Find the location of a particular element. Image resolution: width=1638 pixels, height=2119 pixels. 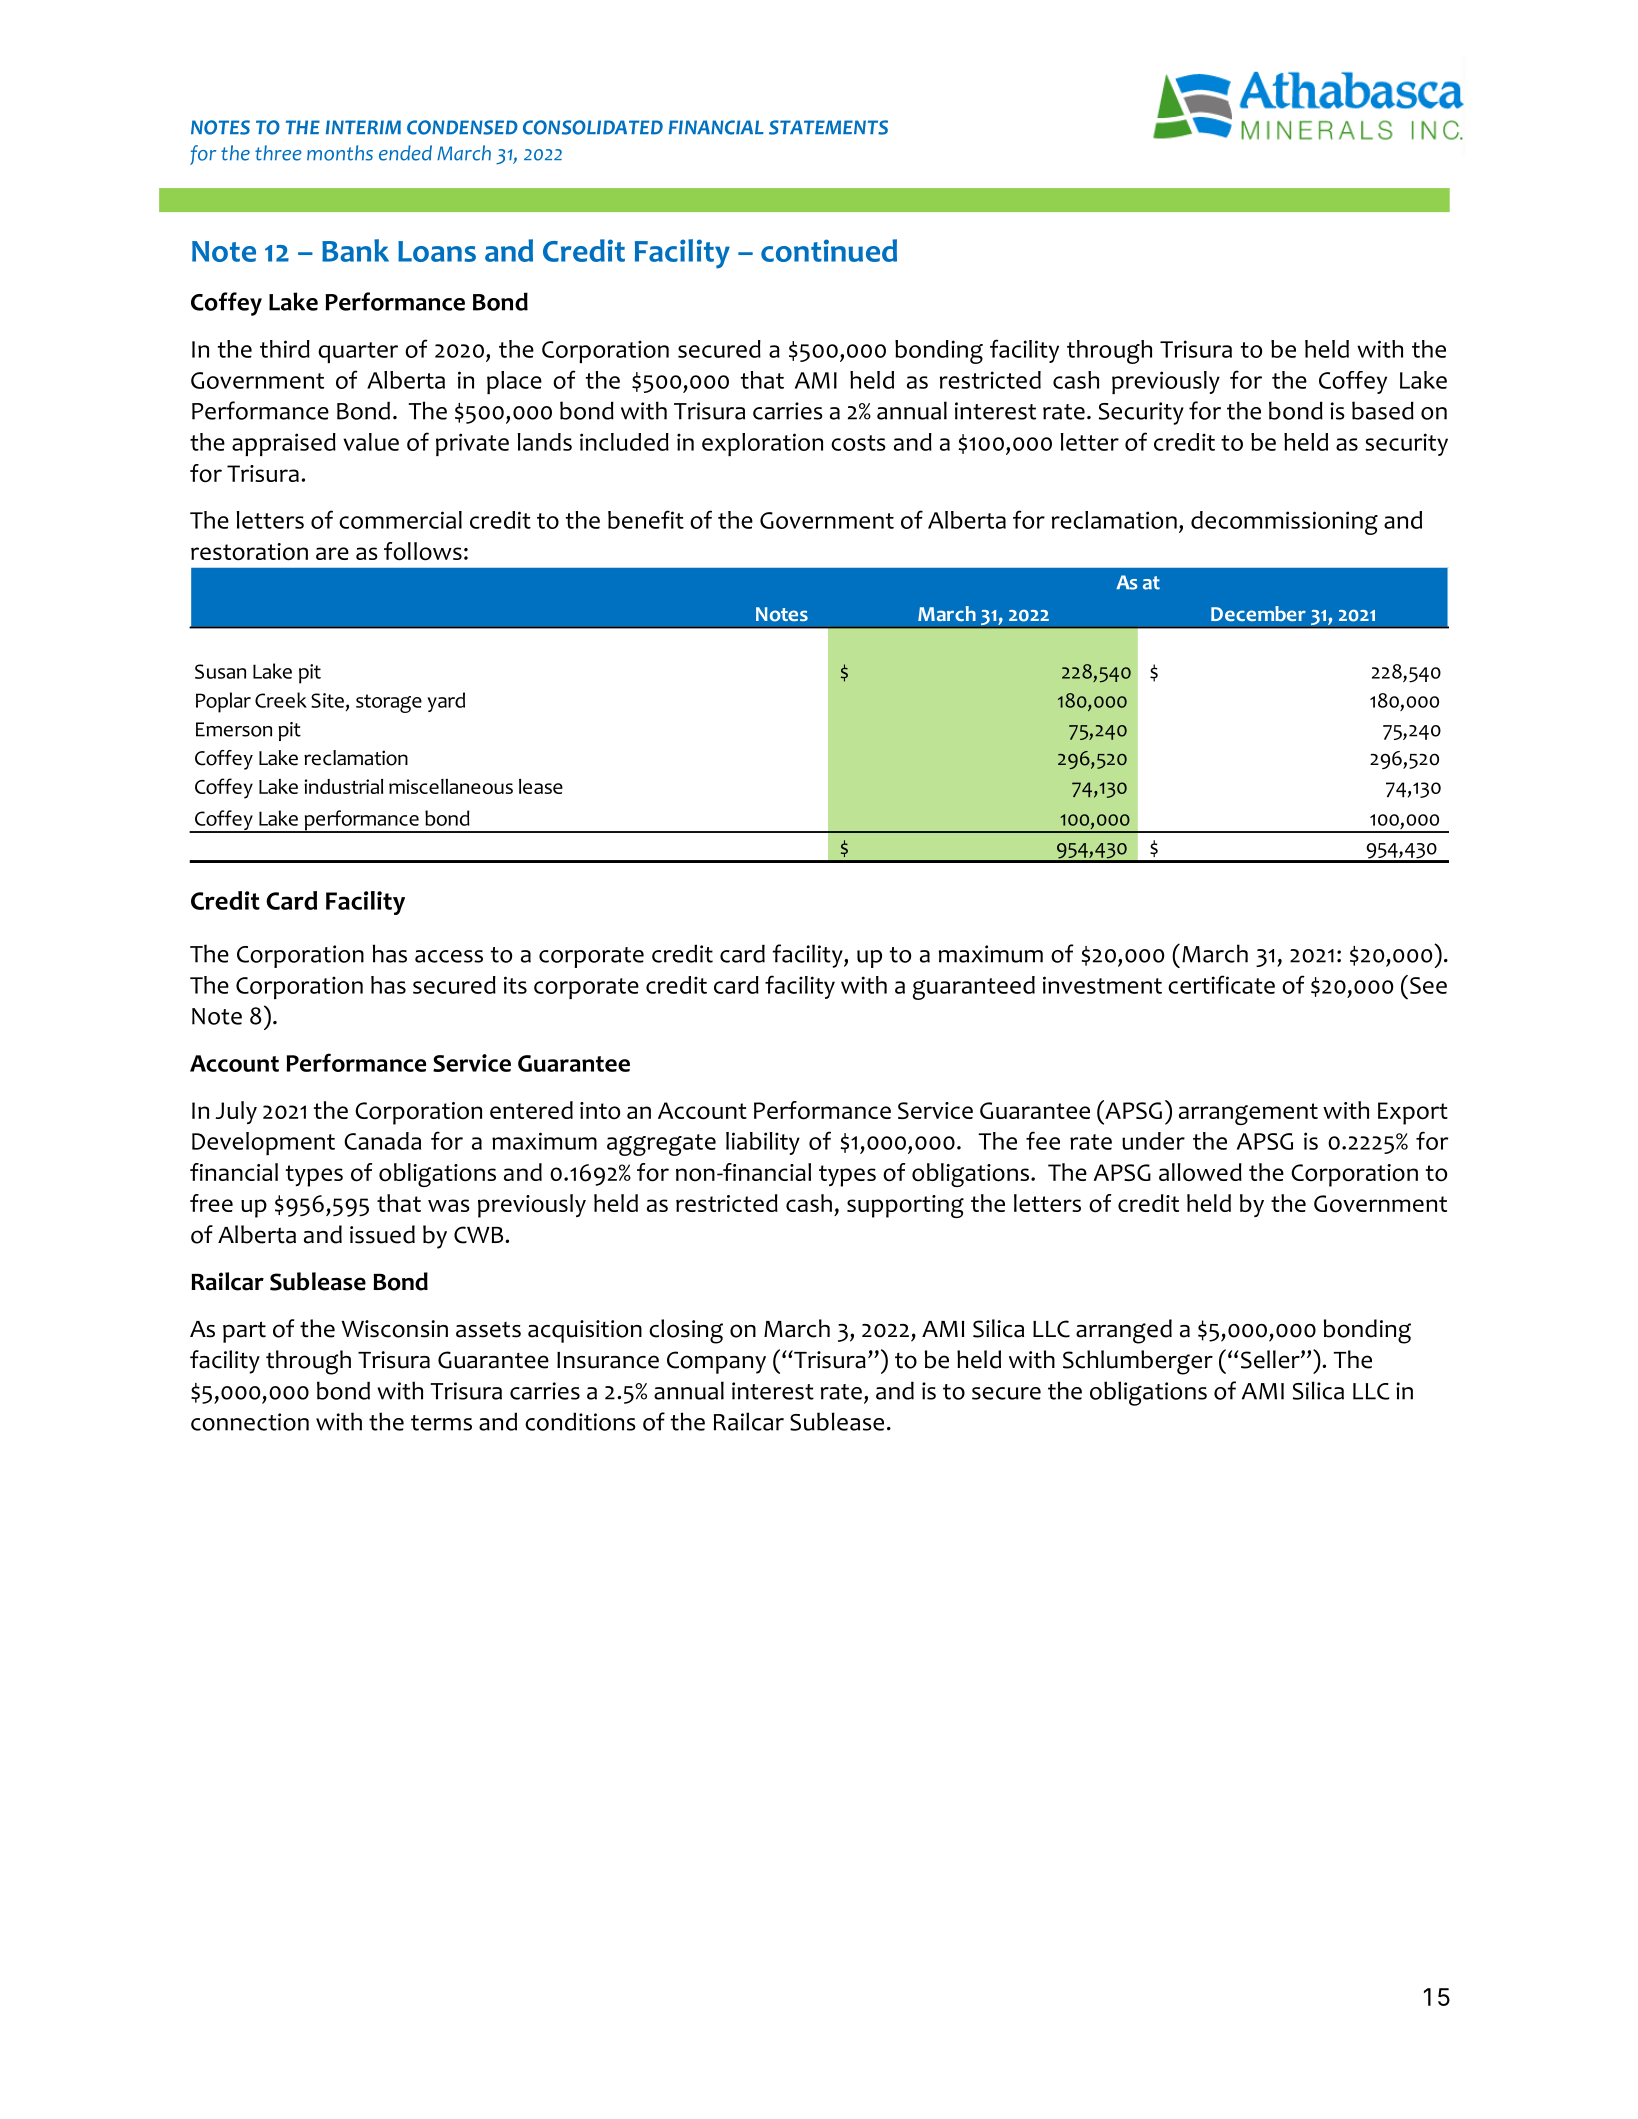

based is located at coordinates (1383, 410).
